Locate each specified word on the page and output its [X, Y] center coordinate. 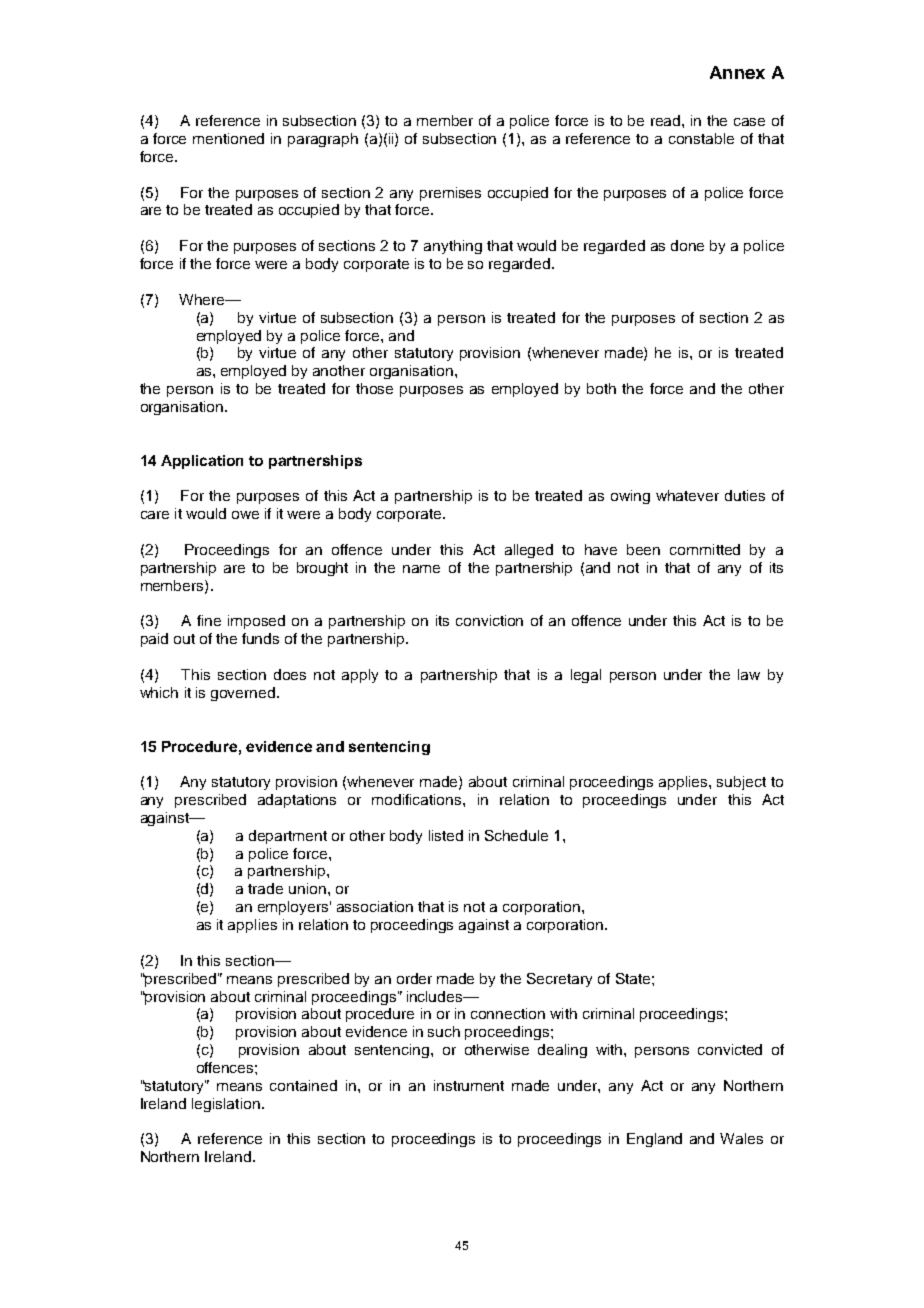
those [374, 388]
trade [265, 888]
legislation [226, 1105]
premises [450, 194]
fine [209, 620]
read [667, 120]
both [601, 388]
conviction [489, 620]
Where [203, 299]
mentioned [228, 138]
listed [446, 835]
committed [705, 549]
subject [741, 783]
